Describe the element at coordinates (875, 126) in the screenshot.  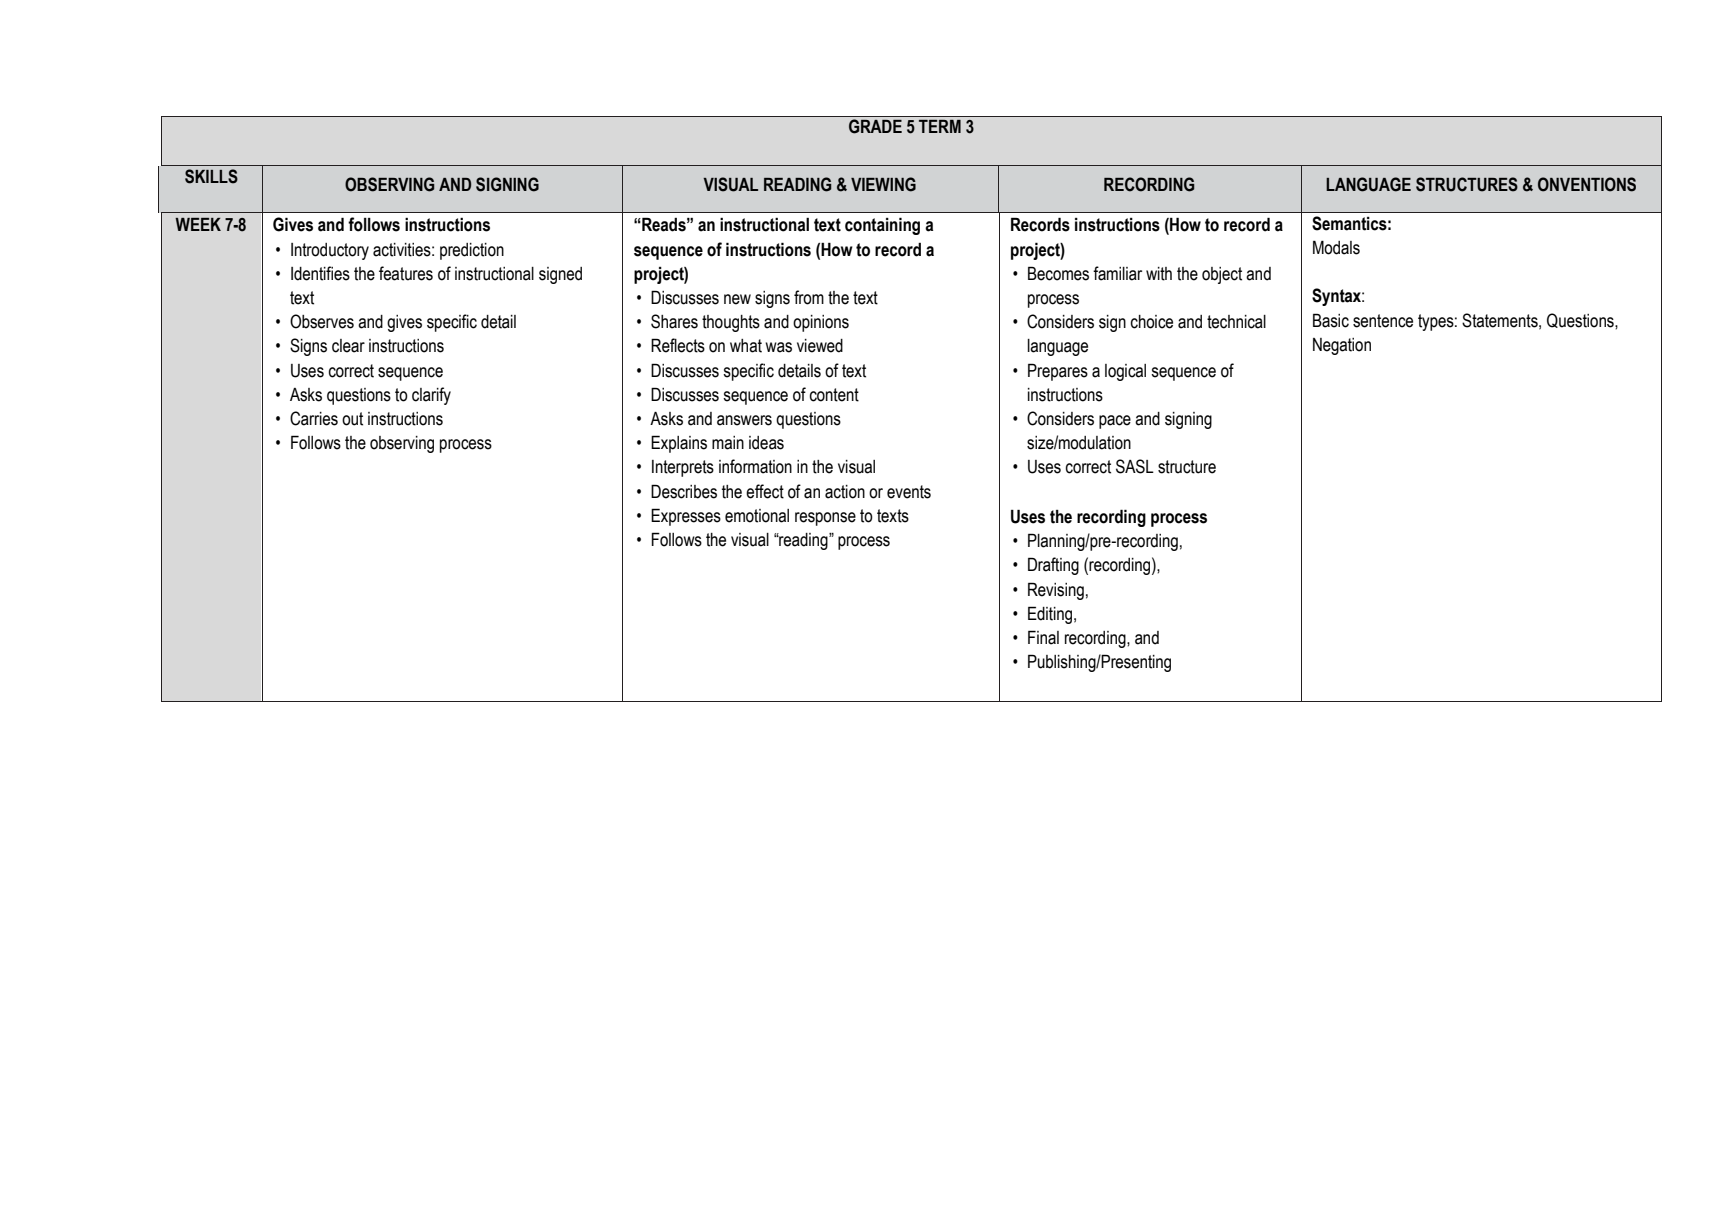
I see `GRADE` at that location.
